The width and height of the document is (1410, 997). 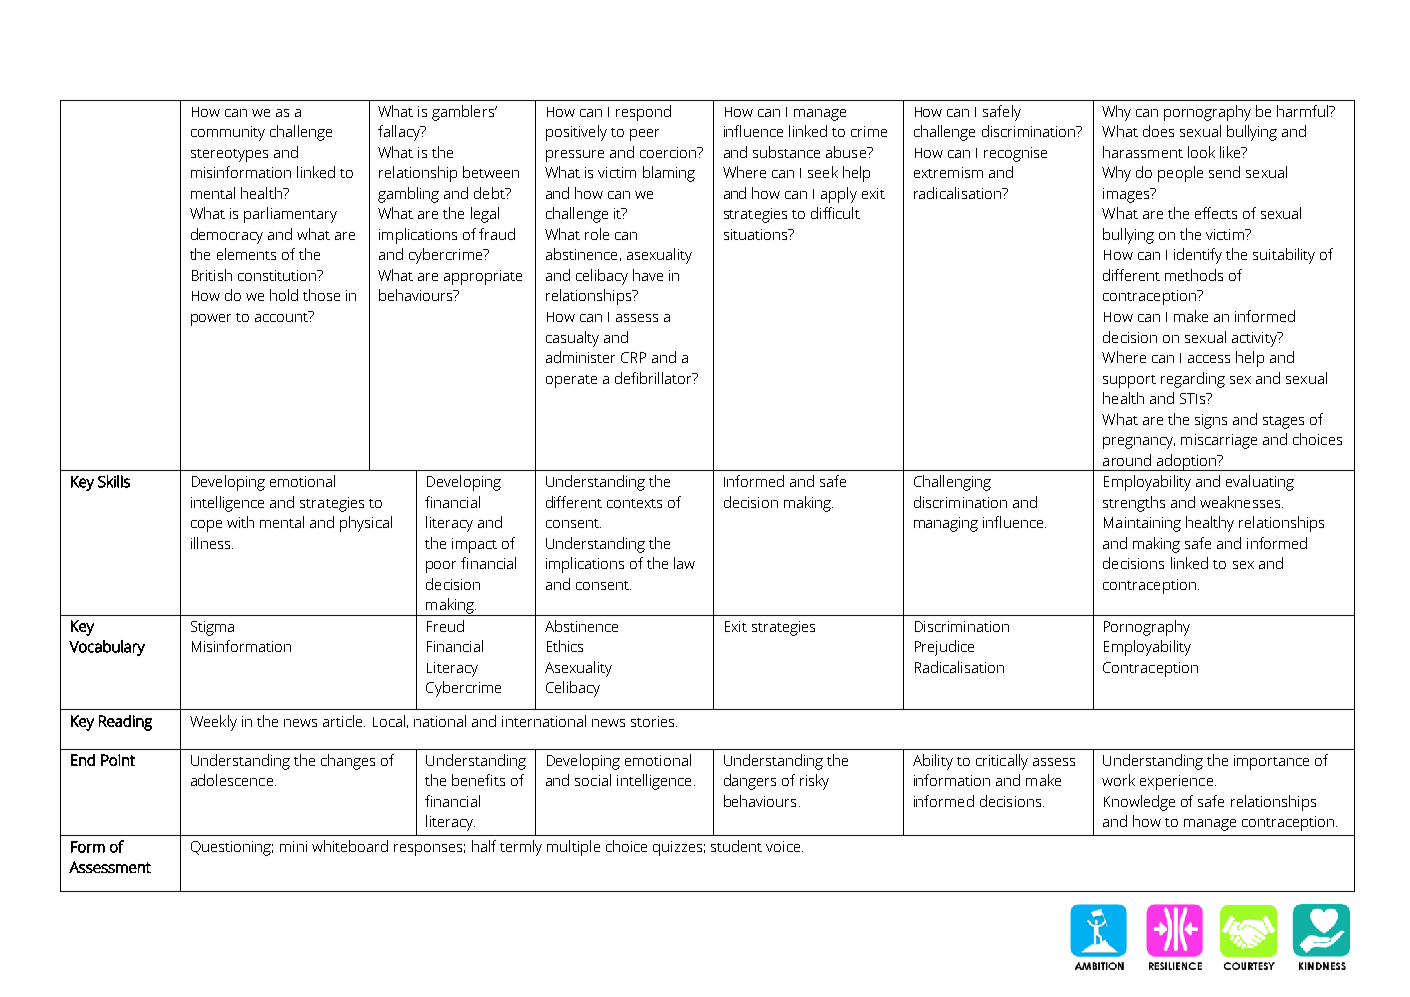 I want to click on adoption, so click(x=1186, y=462).
